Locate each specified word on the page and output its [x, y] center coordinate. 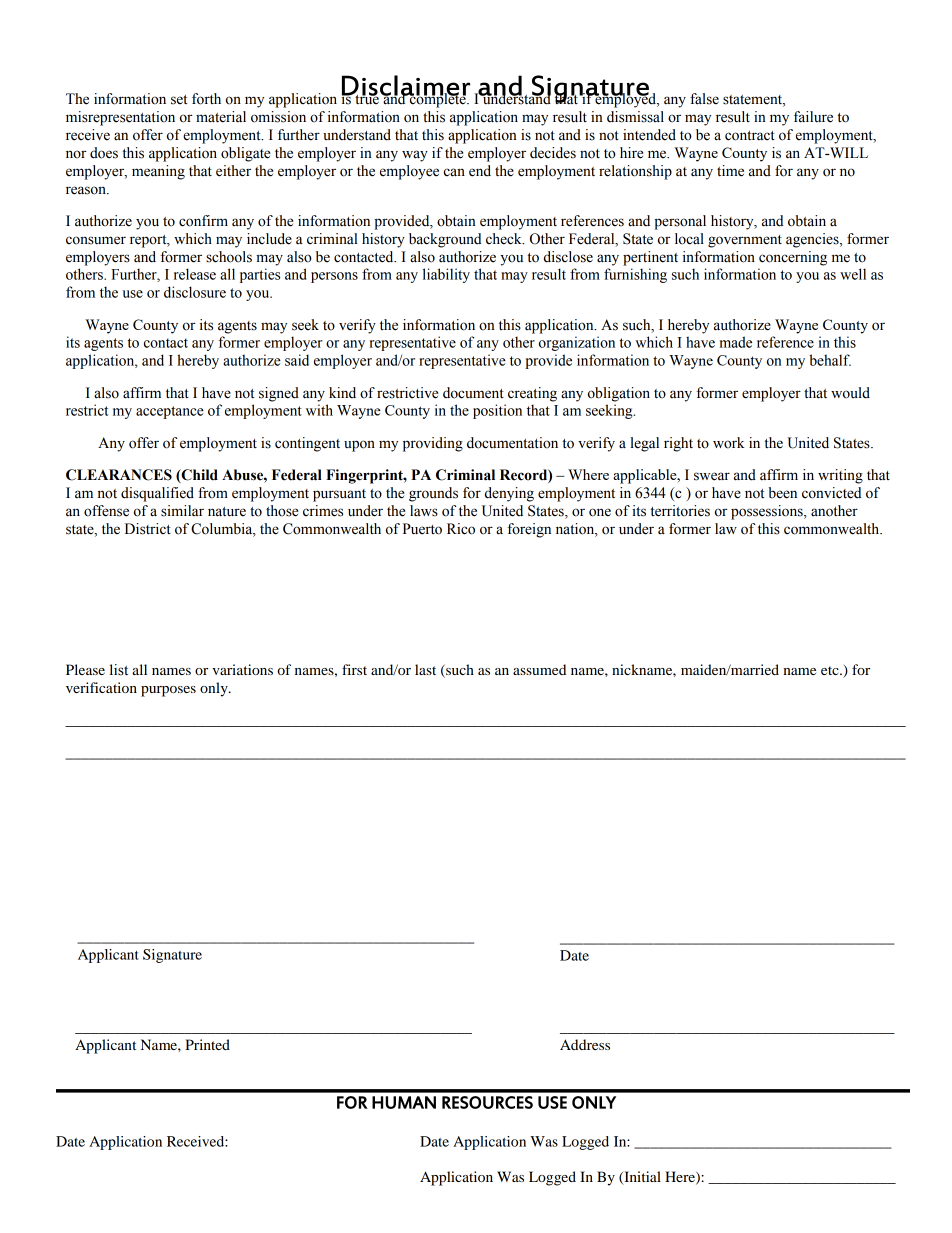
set [179, 100]
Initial [641, 1178]
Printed [207, 1044]
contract [750, 136]
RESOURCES [487, 1102]
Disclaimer [406, 86]
